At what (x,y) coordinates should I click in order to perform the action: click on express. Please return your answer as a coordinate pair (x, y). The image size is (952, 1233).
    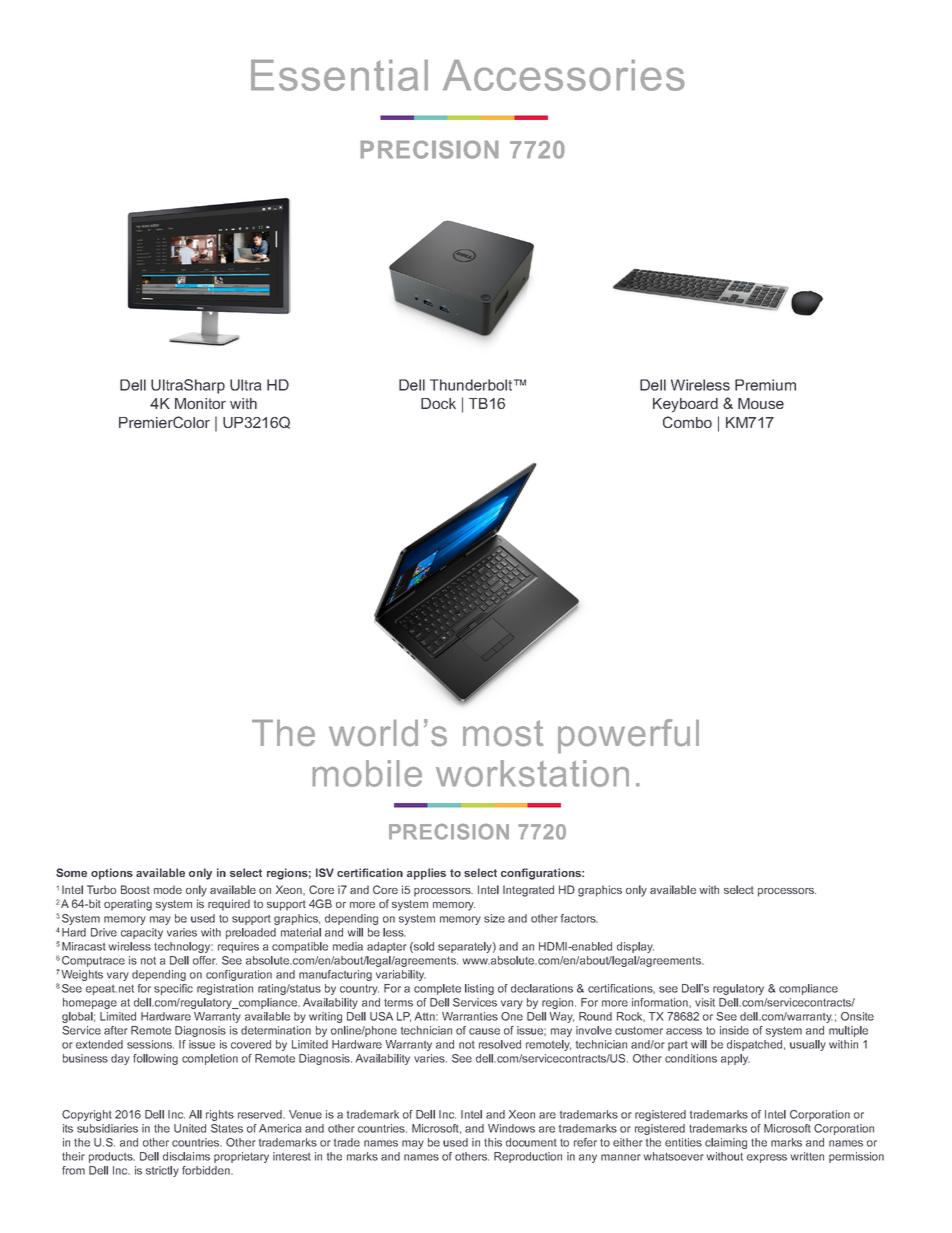
    Looking at the image, I should click on (767, 1158).
